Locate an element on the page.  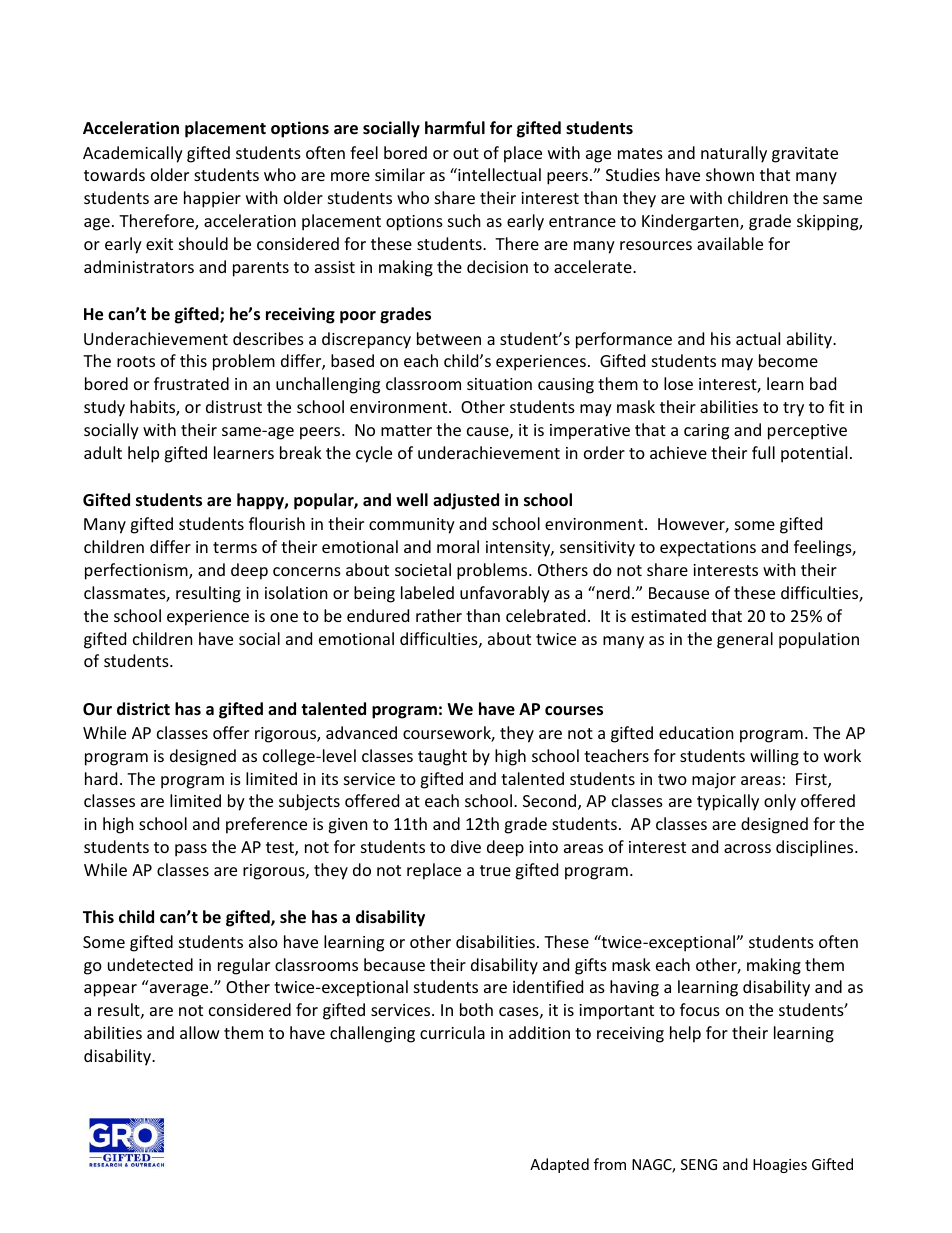
dive is located at coordinates (466, 846).
